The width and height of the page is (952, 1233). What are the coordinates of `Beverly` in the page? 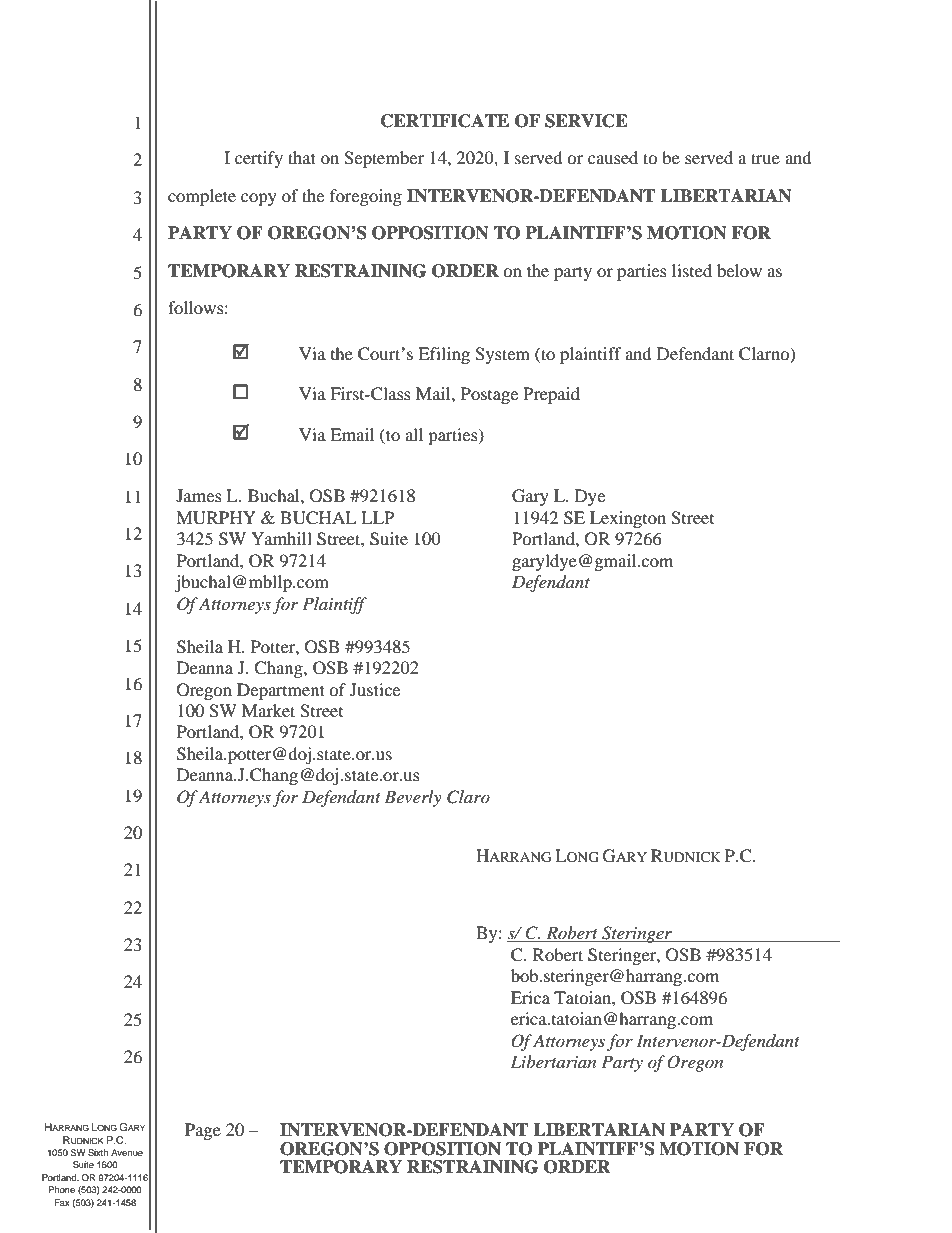 It's located at (413, 798).
